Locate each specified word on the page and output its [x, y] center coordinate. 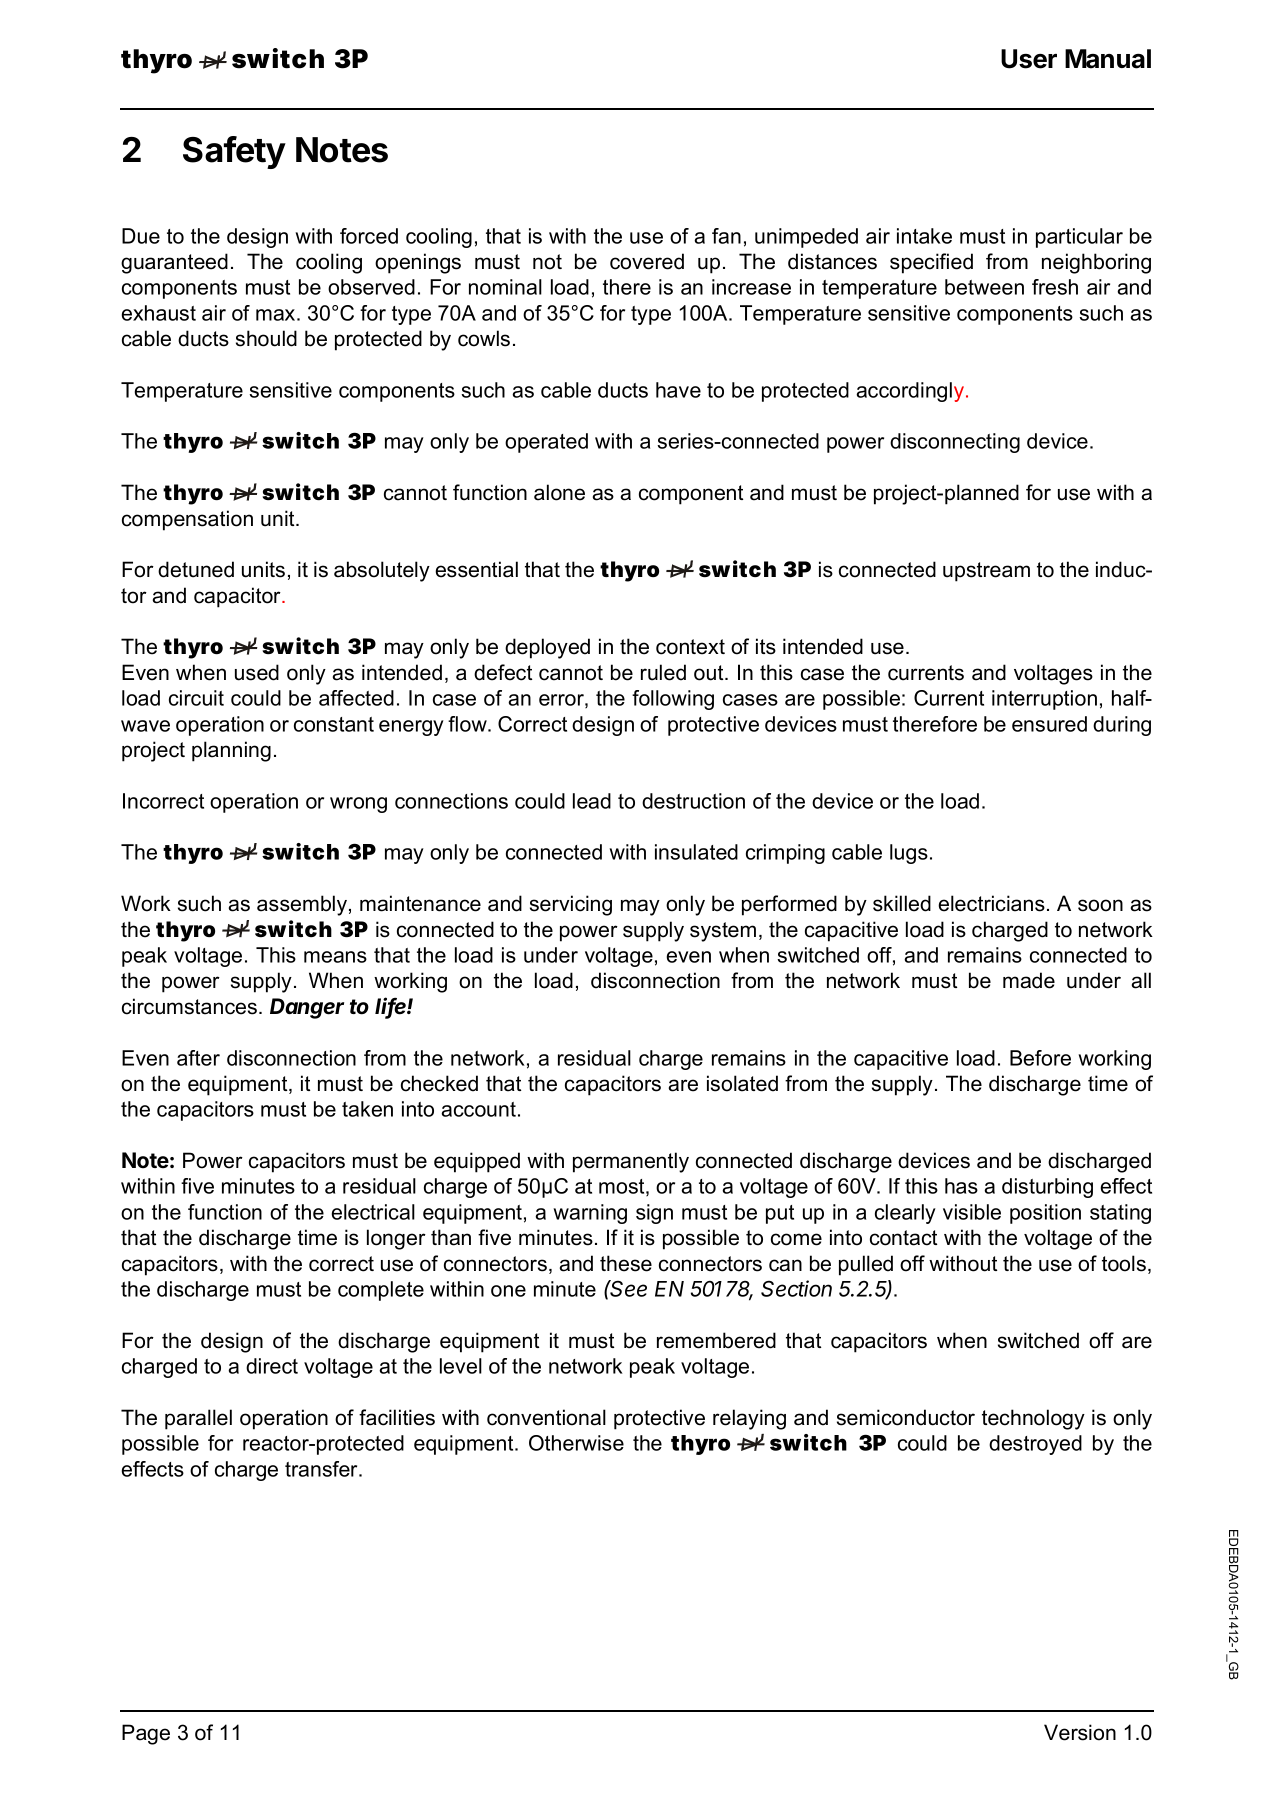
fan [726, 236]
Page [146, 1734]
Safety [234, 152]
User [1029, 59]
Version [1080, 1732]
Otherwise [576, 1443]
